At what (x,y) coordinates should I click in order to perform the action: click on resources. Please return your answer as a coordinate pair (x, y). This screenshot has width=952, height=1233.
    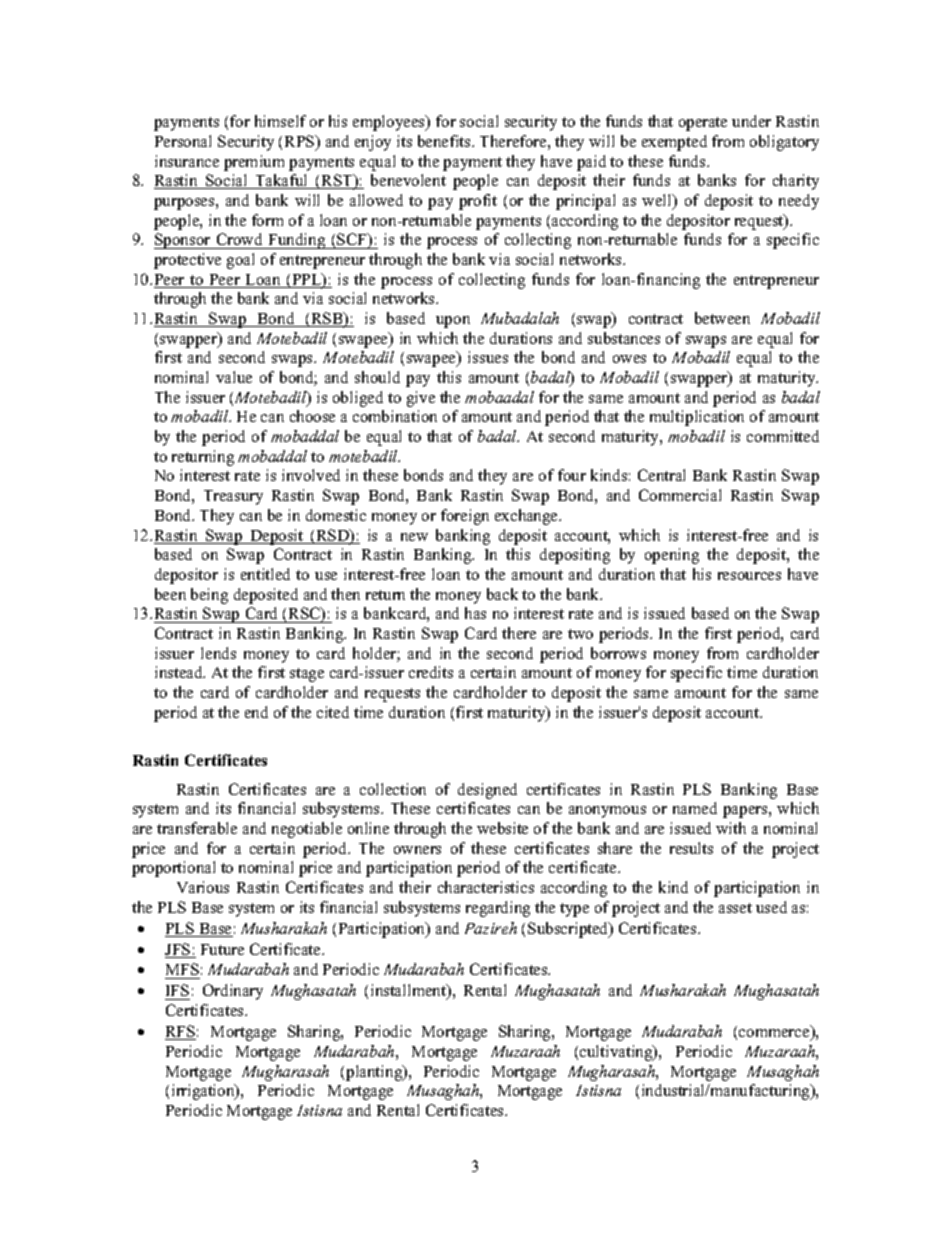
    Looking at the image, I should click on (749, 576).
